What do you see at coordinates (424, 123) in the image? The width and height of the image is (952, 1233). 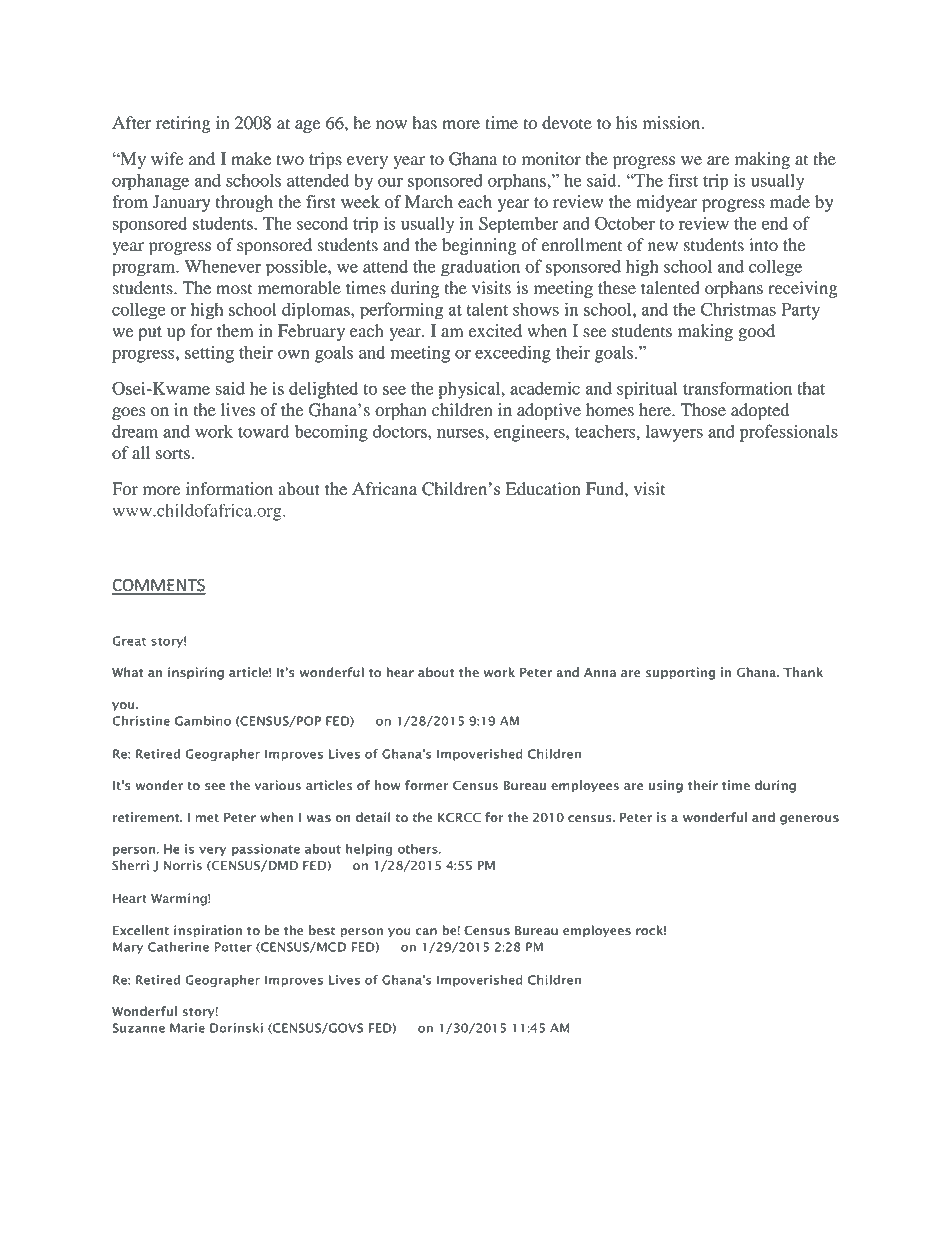 I see `has` at bounding box center [424, 123].
